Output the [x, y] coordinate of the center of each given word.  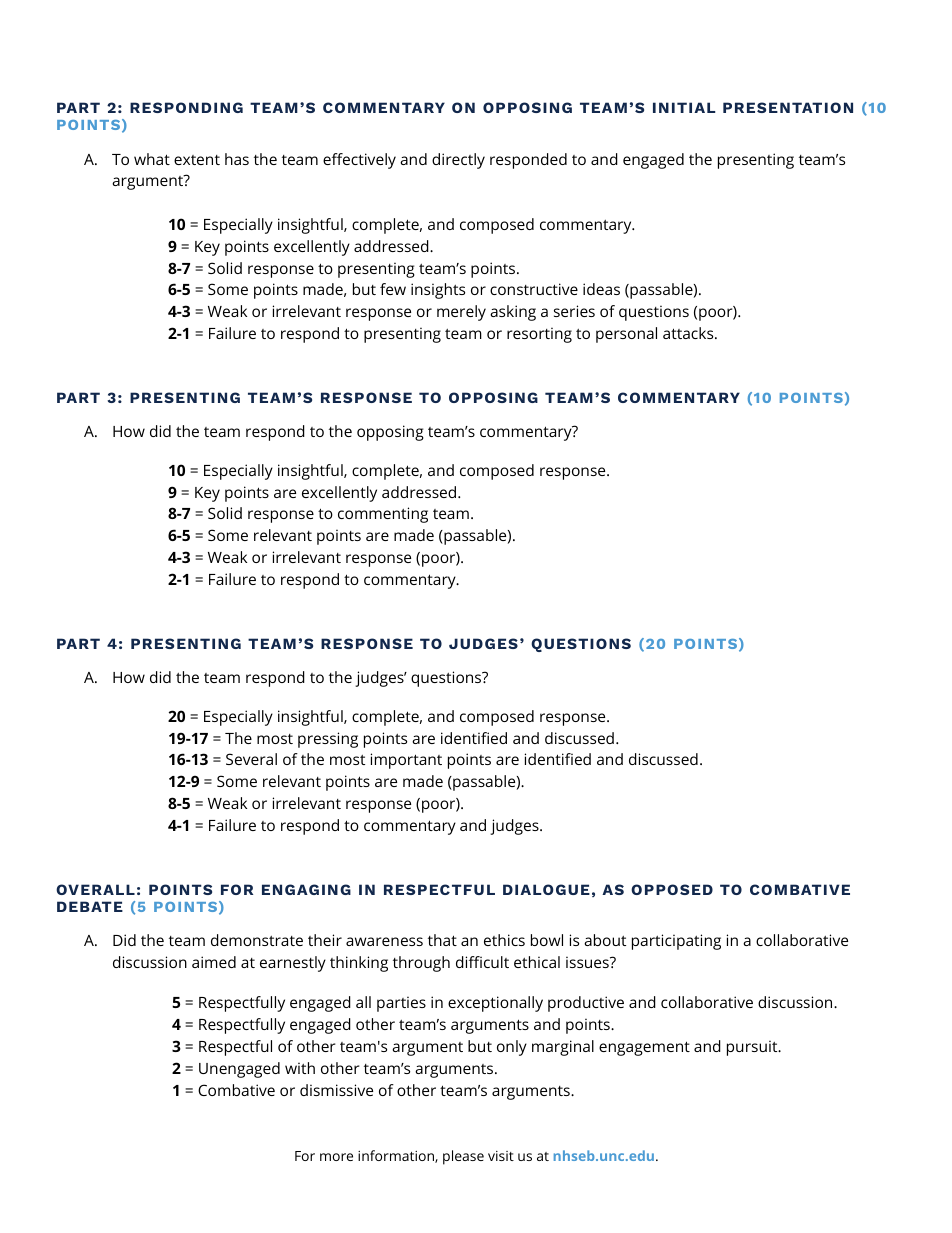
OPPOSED [672, 889]
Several [251, 759]
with [300, 1068]
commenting [383, 515]
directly [458, 161]
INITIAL [684, 107]
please [463, 1157]
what [152, 159]
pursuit [753, 1048]
